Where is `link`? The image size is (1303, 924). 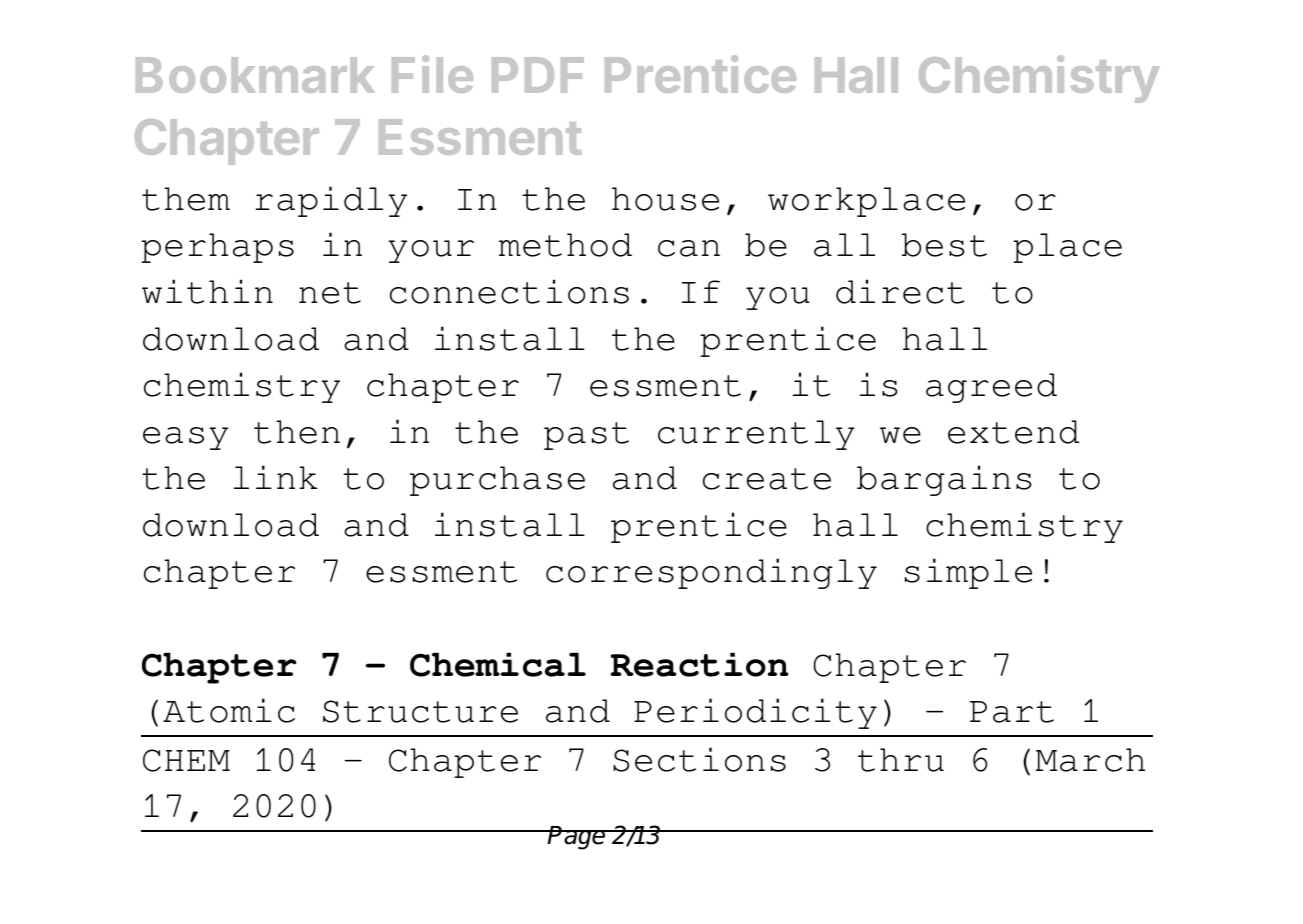
link is located at coordinates (276, 477).
